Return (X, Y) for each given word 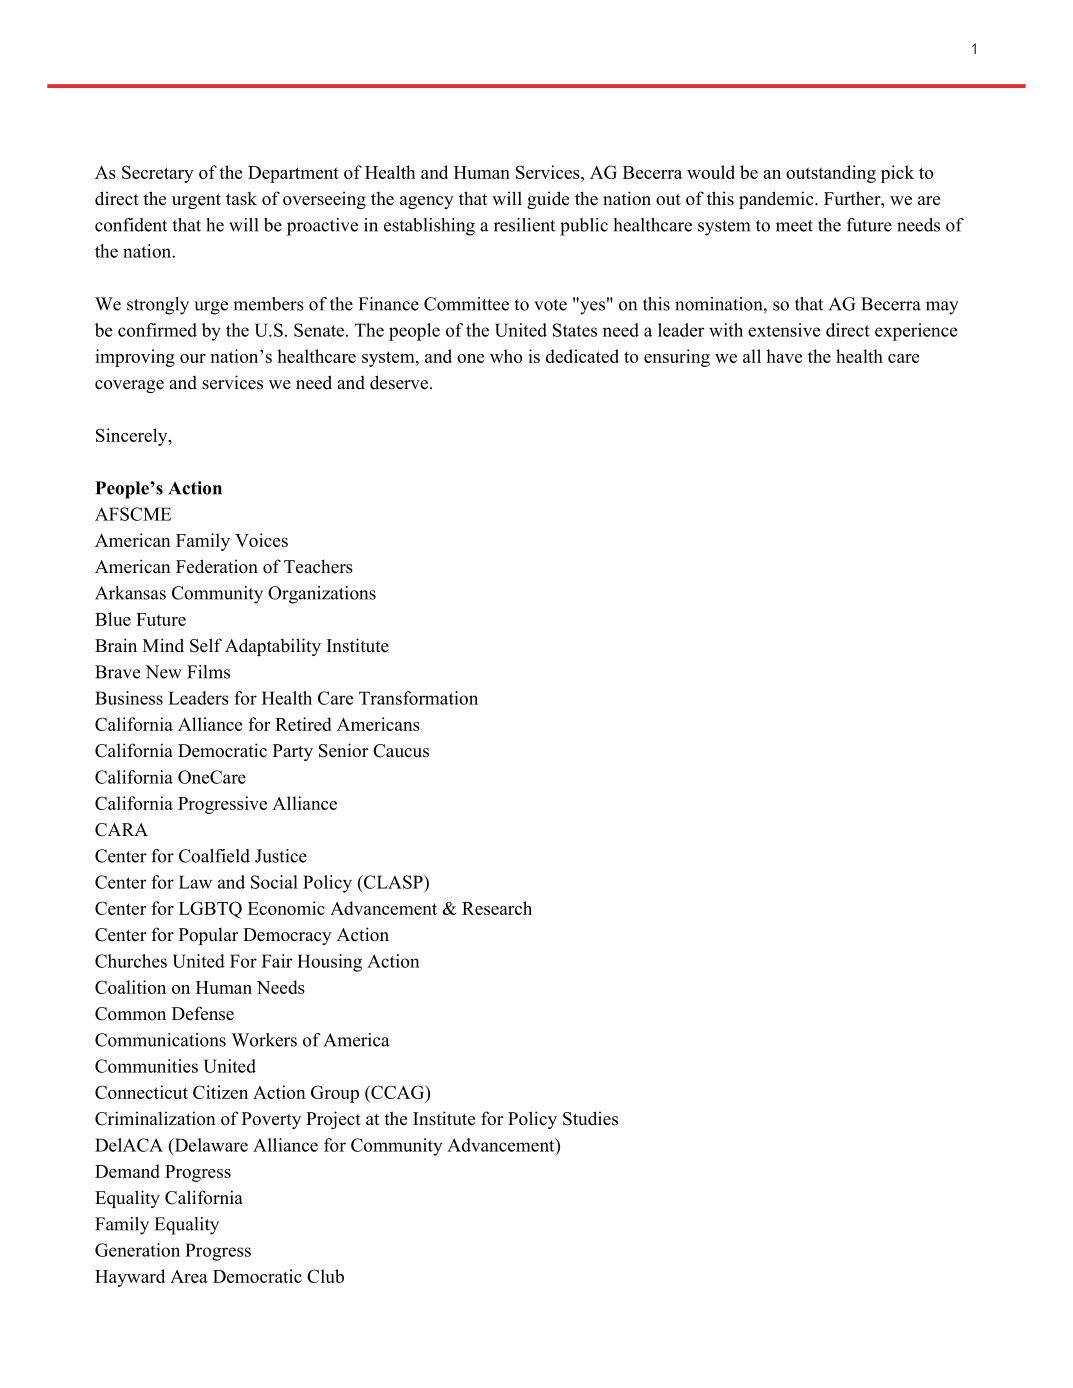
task (241, 199)
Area (189, 1276)
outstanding (831, 174)
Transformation (418, 698)
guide (548, 200)
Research (497, 908)
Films (208, 672)
